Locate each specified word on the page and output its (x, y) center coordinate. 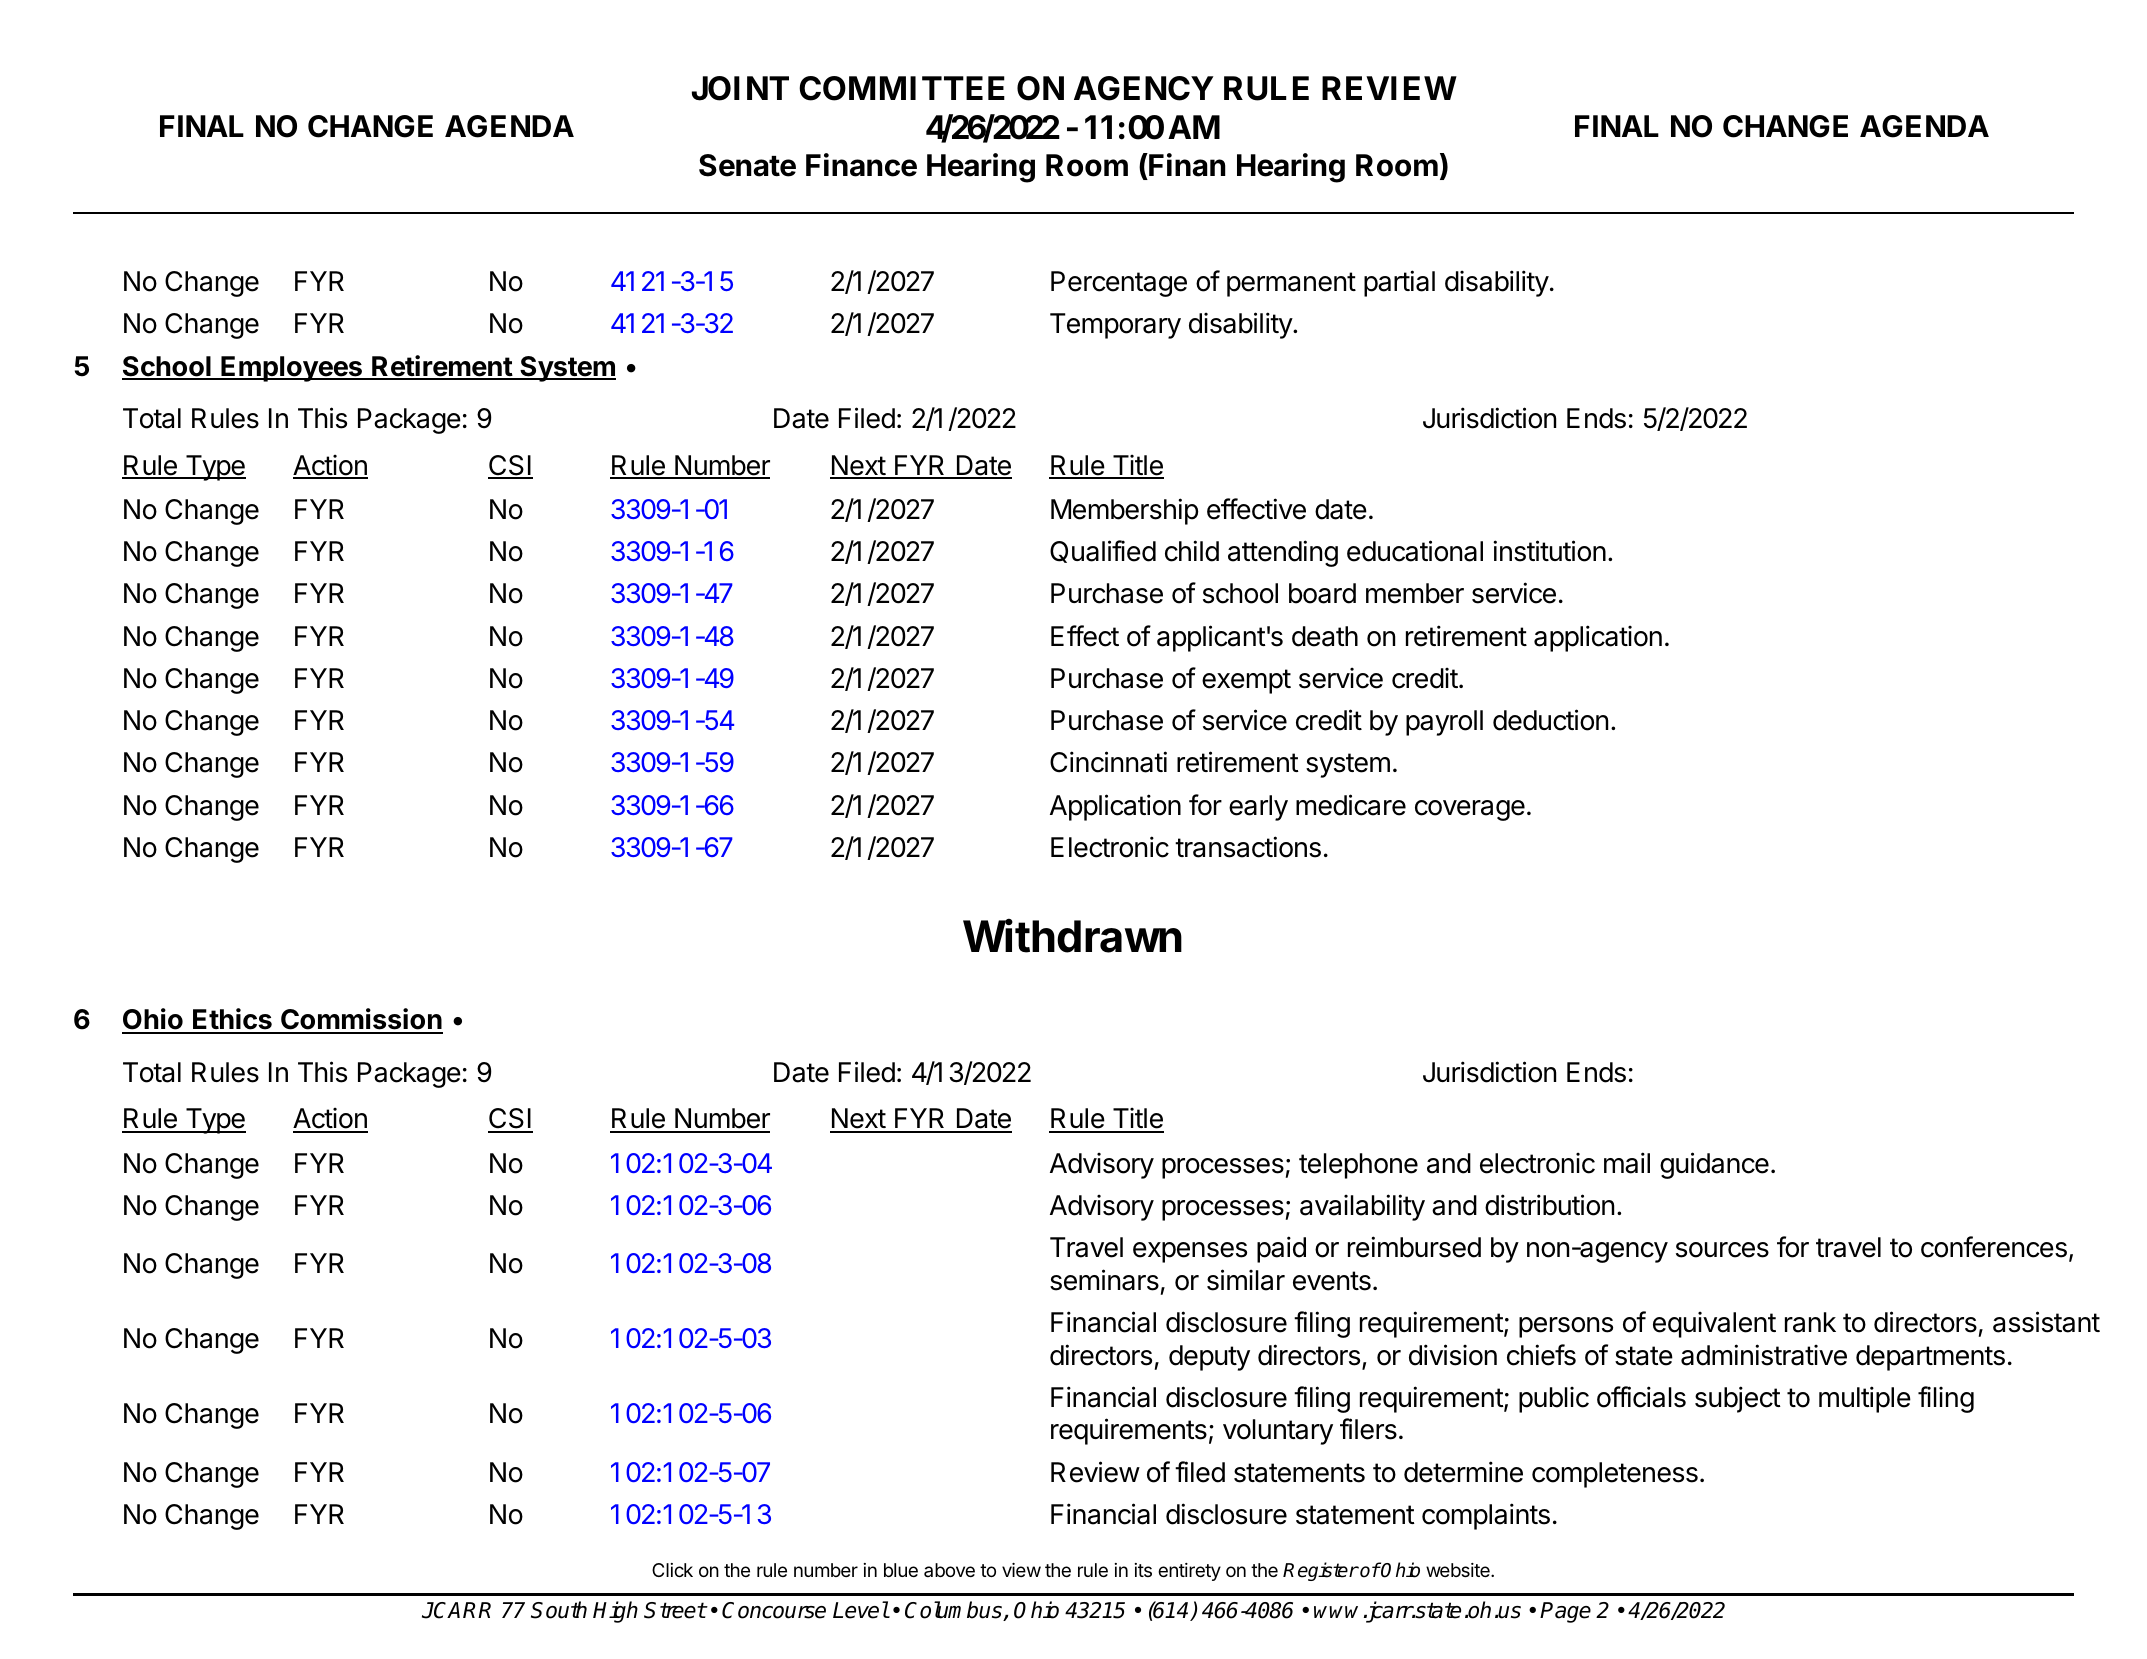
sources (1722, 1250)
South (559, 1610)
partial (1399, 283)
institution (1549, 551)
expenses (1190, 1252)
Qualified (1103, 551)
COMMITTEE (902, 88)
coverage (1470, 810)
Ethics (232, 1020)
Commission (361, 1020)
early (1258, 808)
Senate (747, 165)
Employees (292, 369)
